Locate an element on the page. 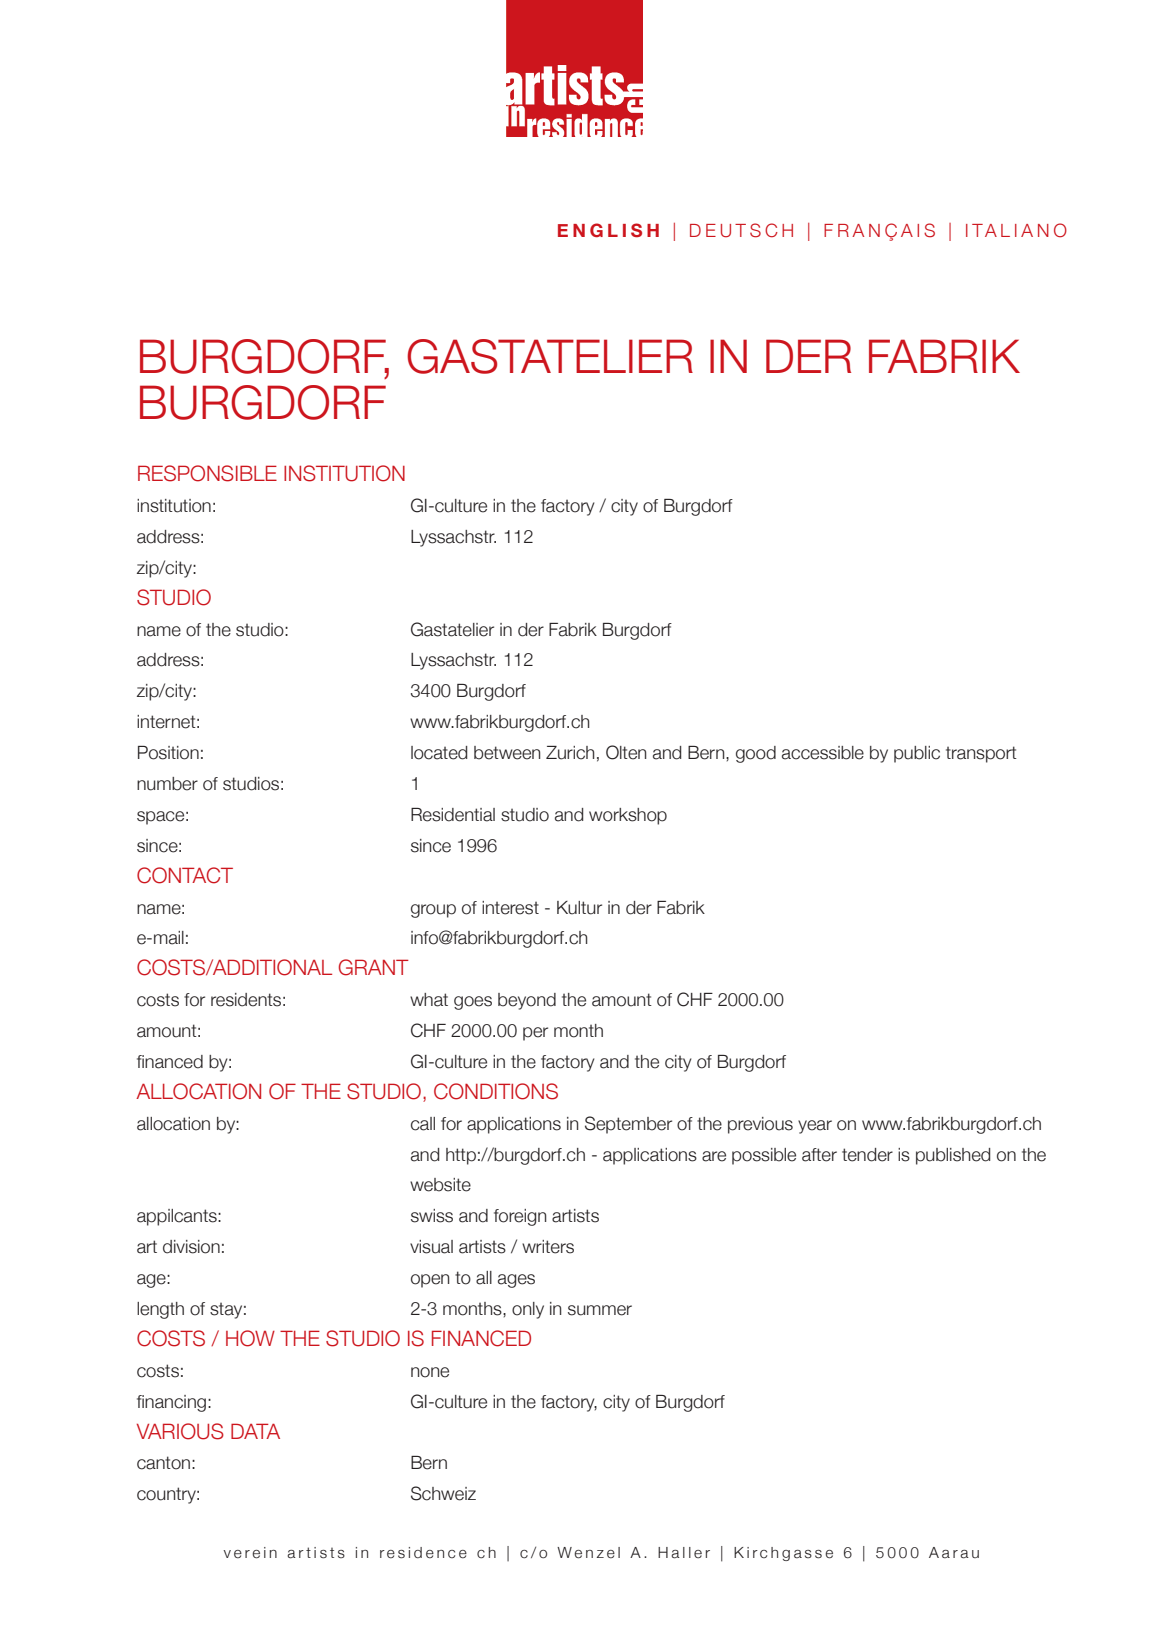 The width and height of the image is (1149, 1625). beyond is located at coordinates (527, 1001).
